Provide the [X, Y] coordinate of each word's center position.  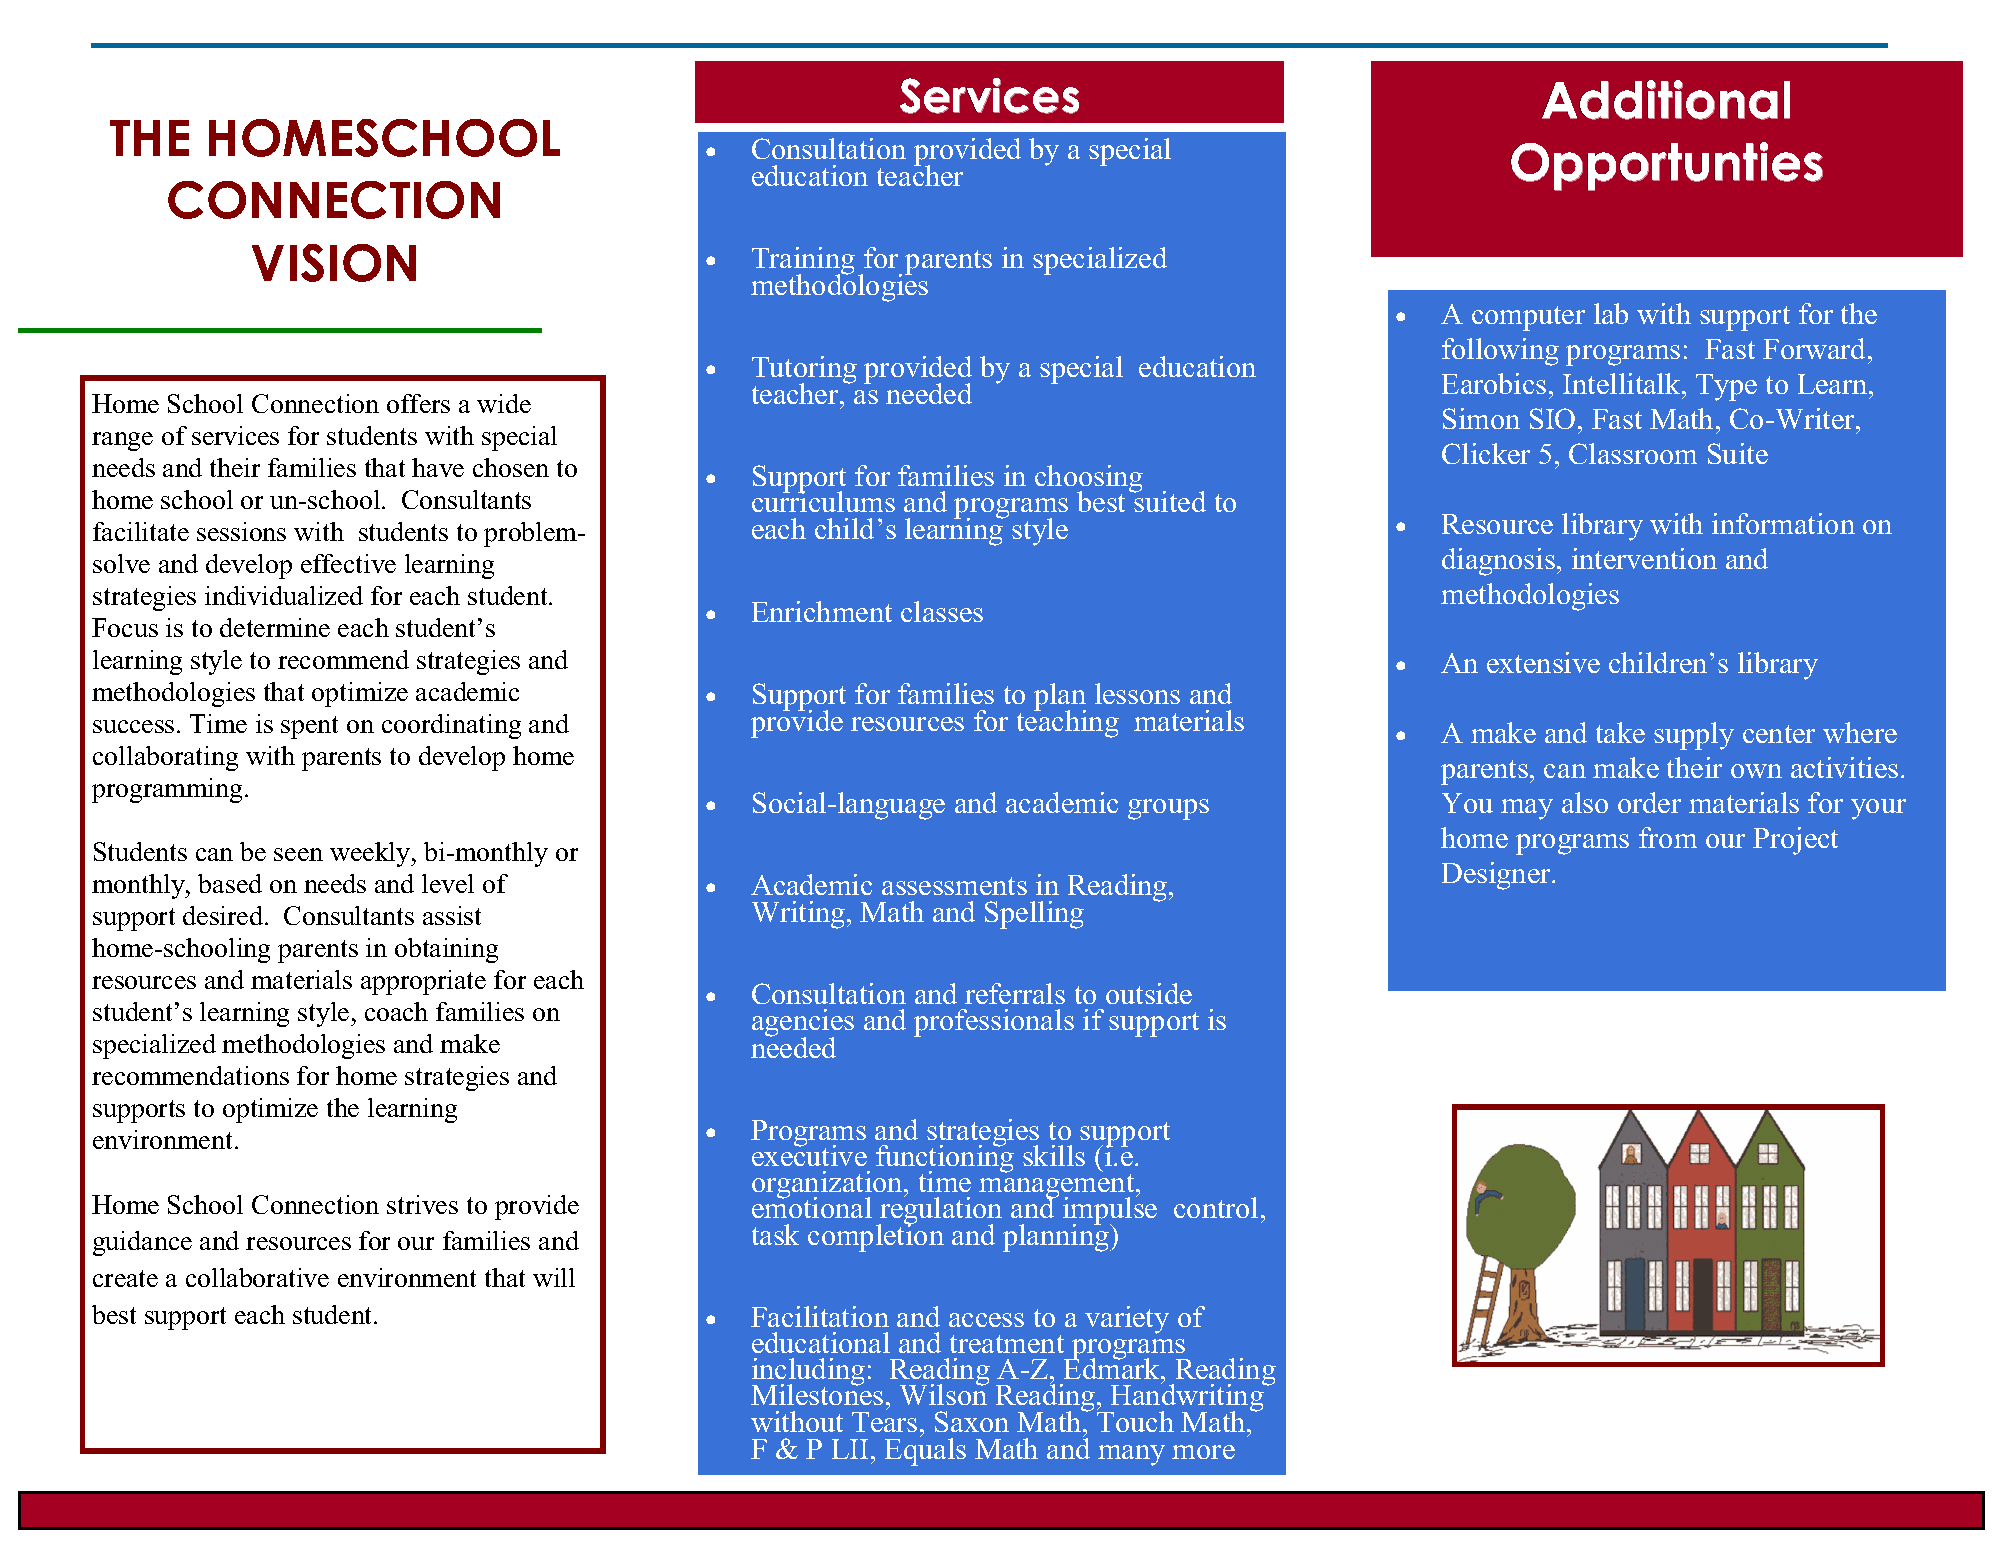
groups [1168, 809]
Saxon [972, 1421]
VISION [334, 263]
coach [396, 1011]
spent [309, 727]
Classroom [1633, 453]
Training [803, 262]
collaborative [257, 1277]
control [1216, 1207]
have [438, 467]
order [1649, 802]
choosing [1089, 480]
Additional [1666, 100]
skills [1054, 1155]
